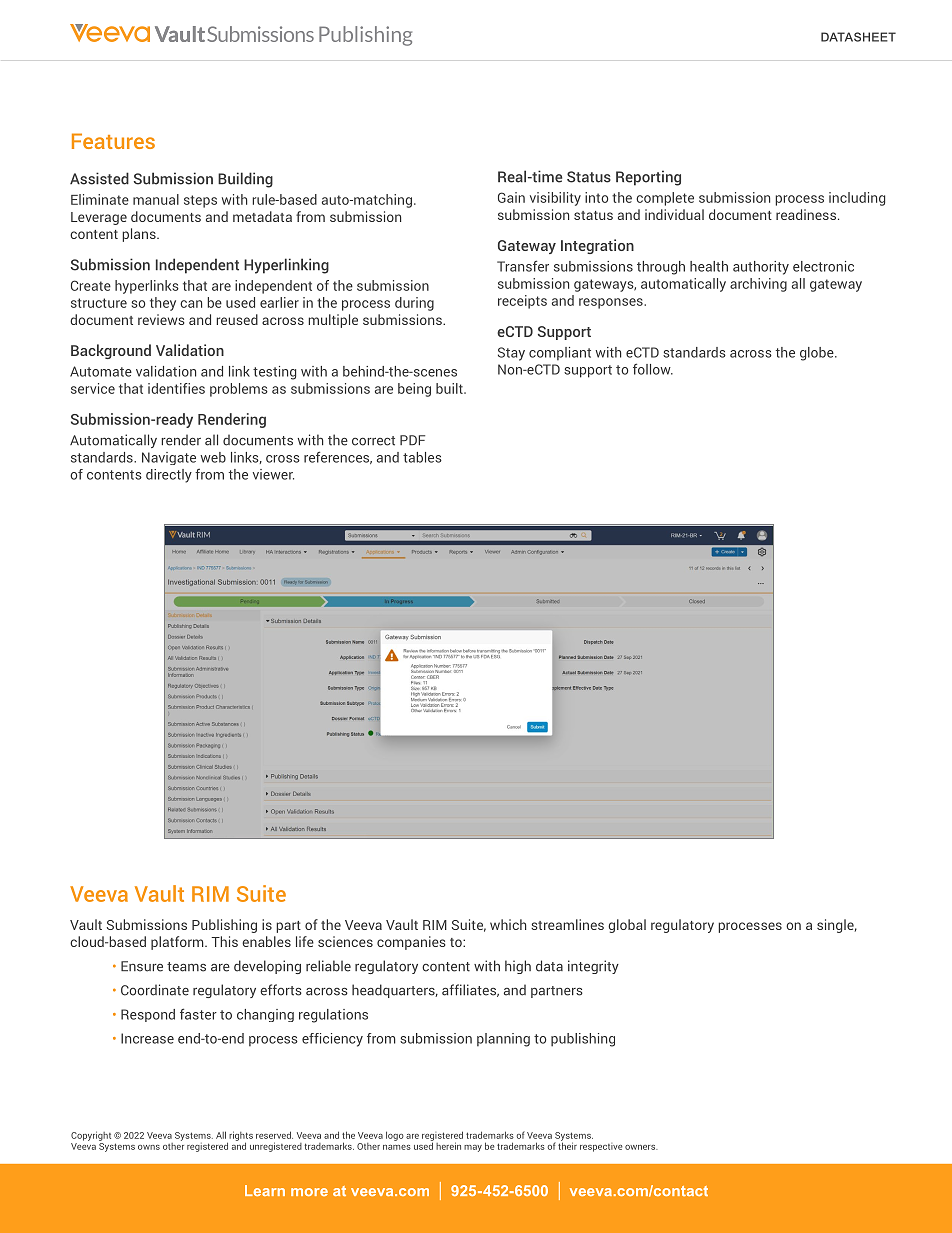 Image resolution: width=952 pixels, height=1233 pixels. What do you see at coordinates (641, 1147) in the screenshot?
I see `owners` at bounding box center [641, 1147].
